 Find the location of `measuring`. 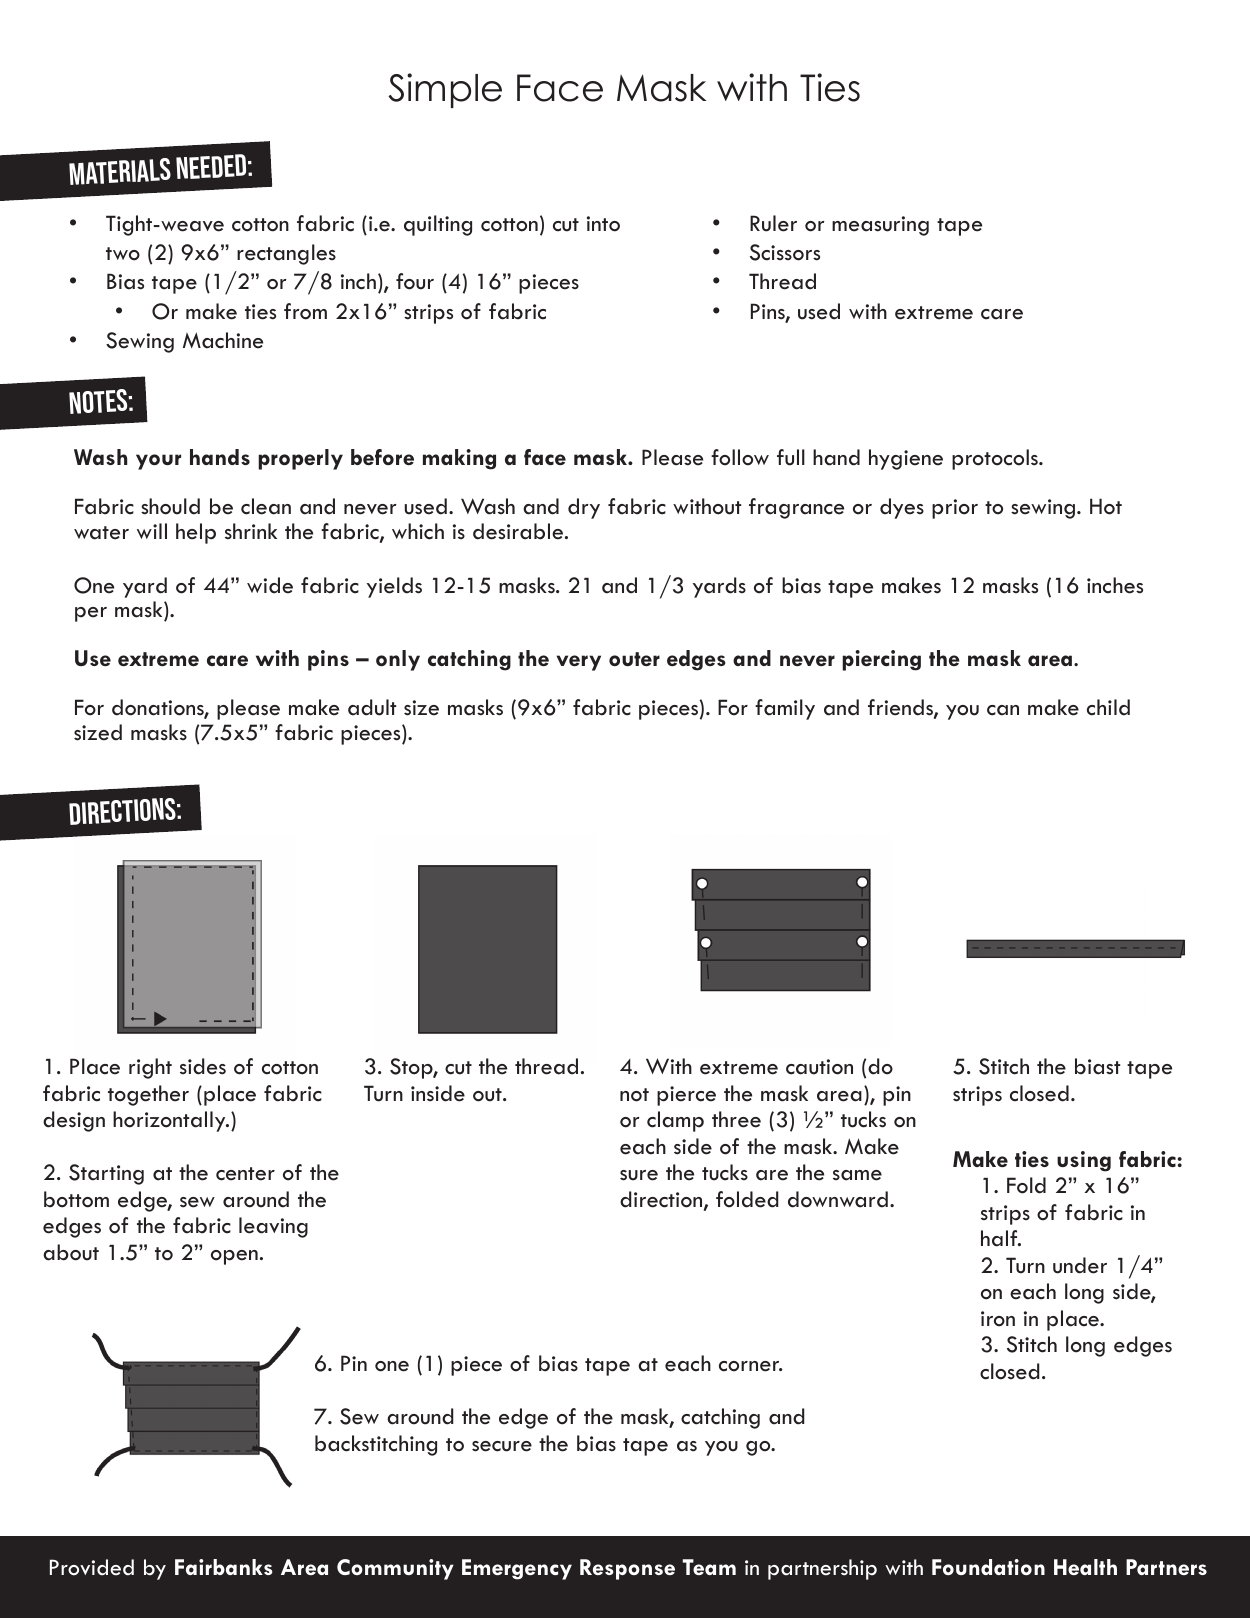

measuring is located at coordinates (880, 226).
